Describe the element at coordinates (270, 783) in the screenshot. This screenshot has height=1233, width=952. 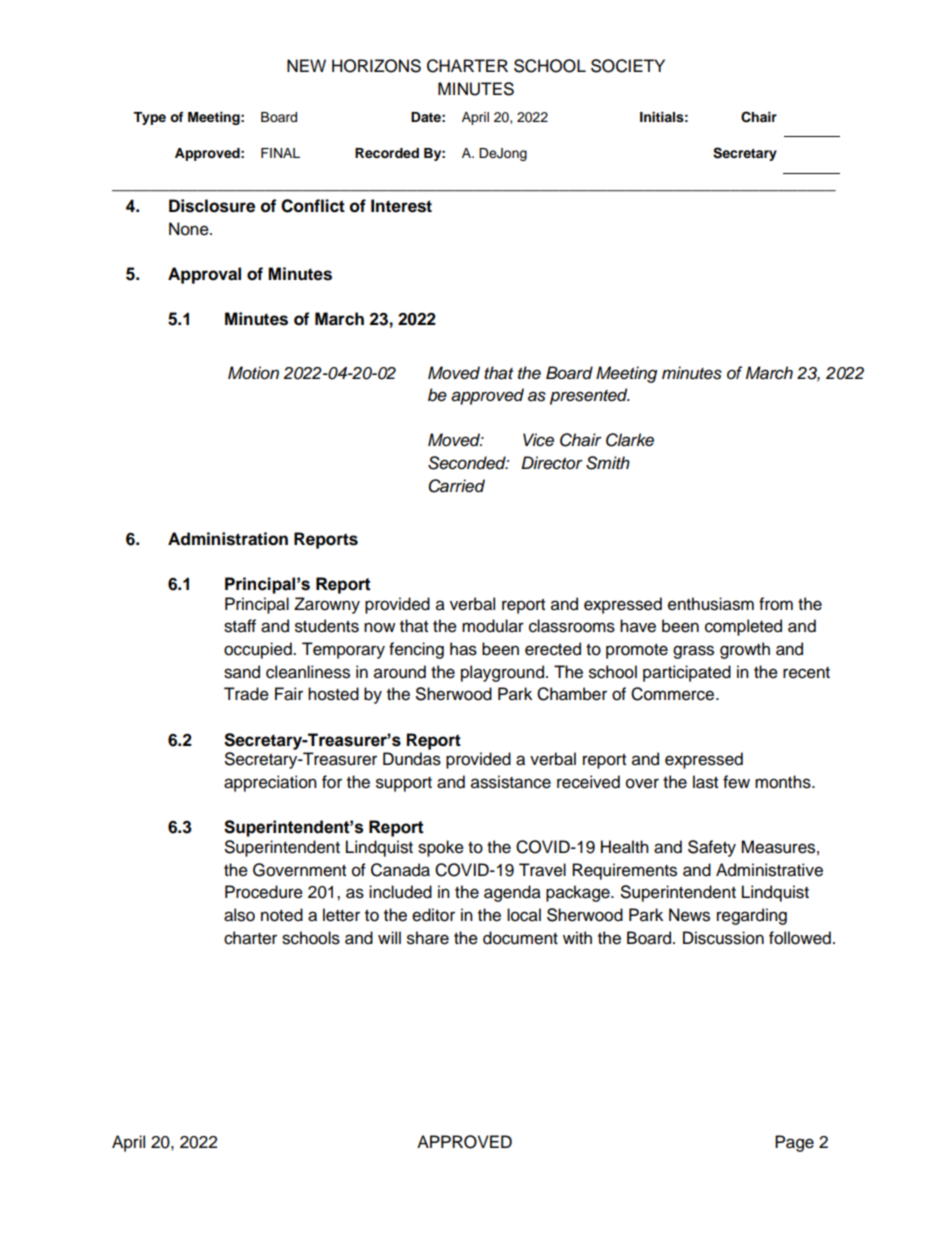
I see `appreciation` at that location.
